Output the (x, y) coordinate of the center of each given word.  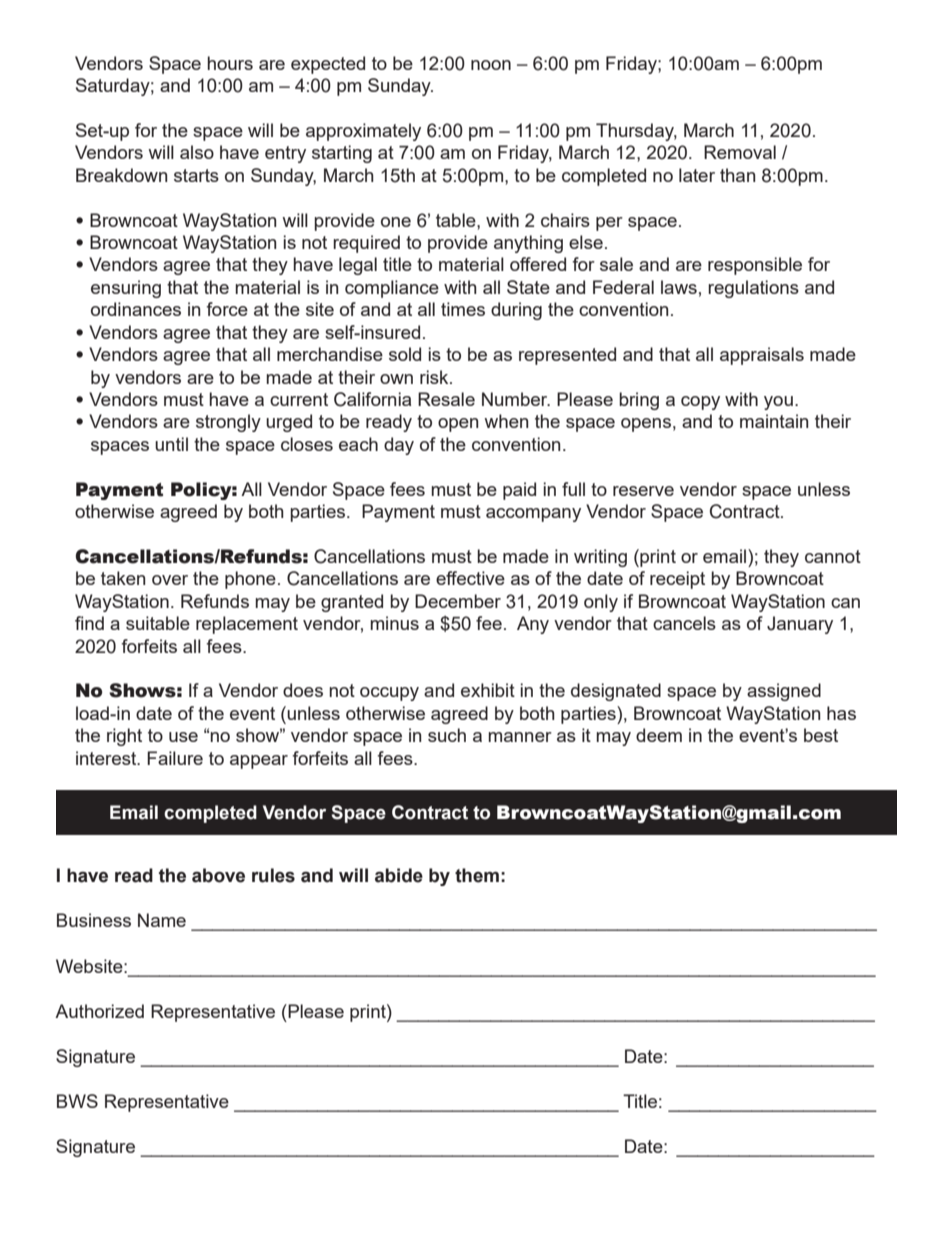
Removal (740, 152)
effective (470, 578)
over (170, 580)
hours (230, 63)
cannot (833, 556)
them (477, 875)
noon (491, 65)
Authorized (99, 1011)
